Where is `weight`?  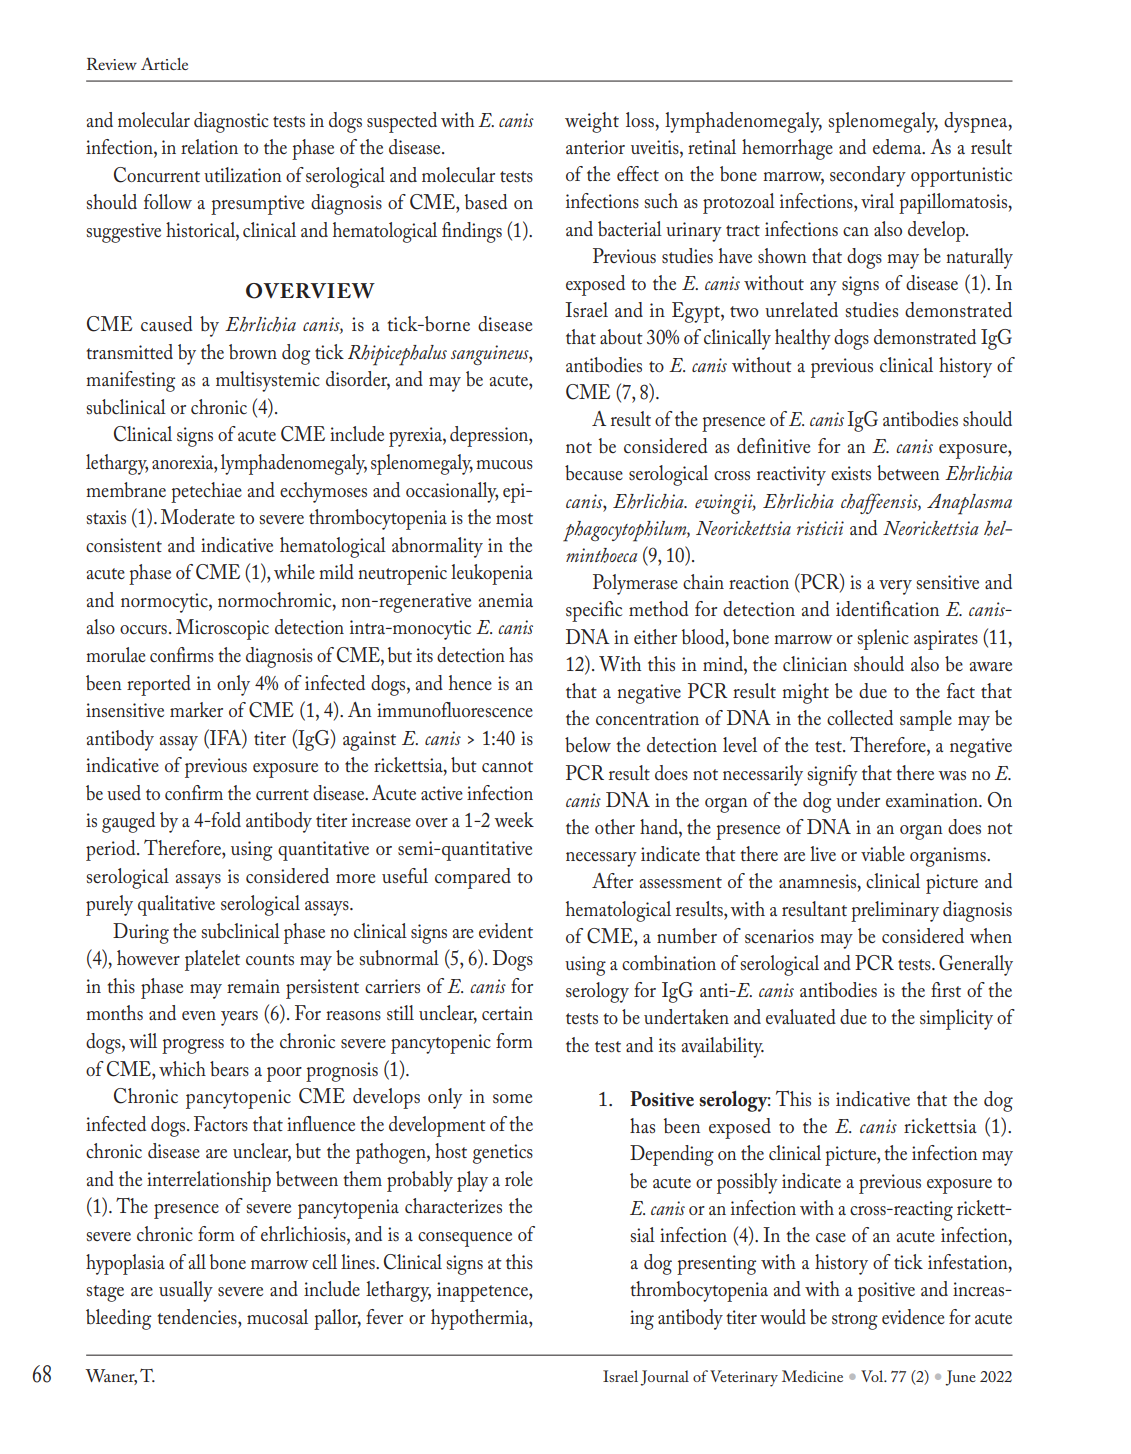
weight is located at coordinates (592, 122).
